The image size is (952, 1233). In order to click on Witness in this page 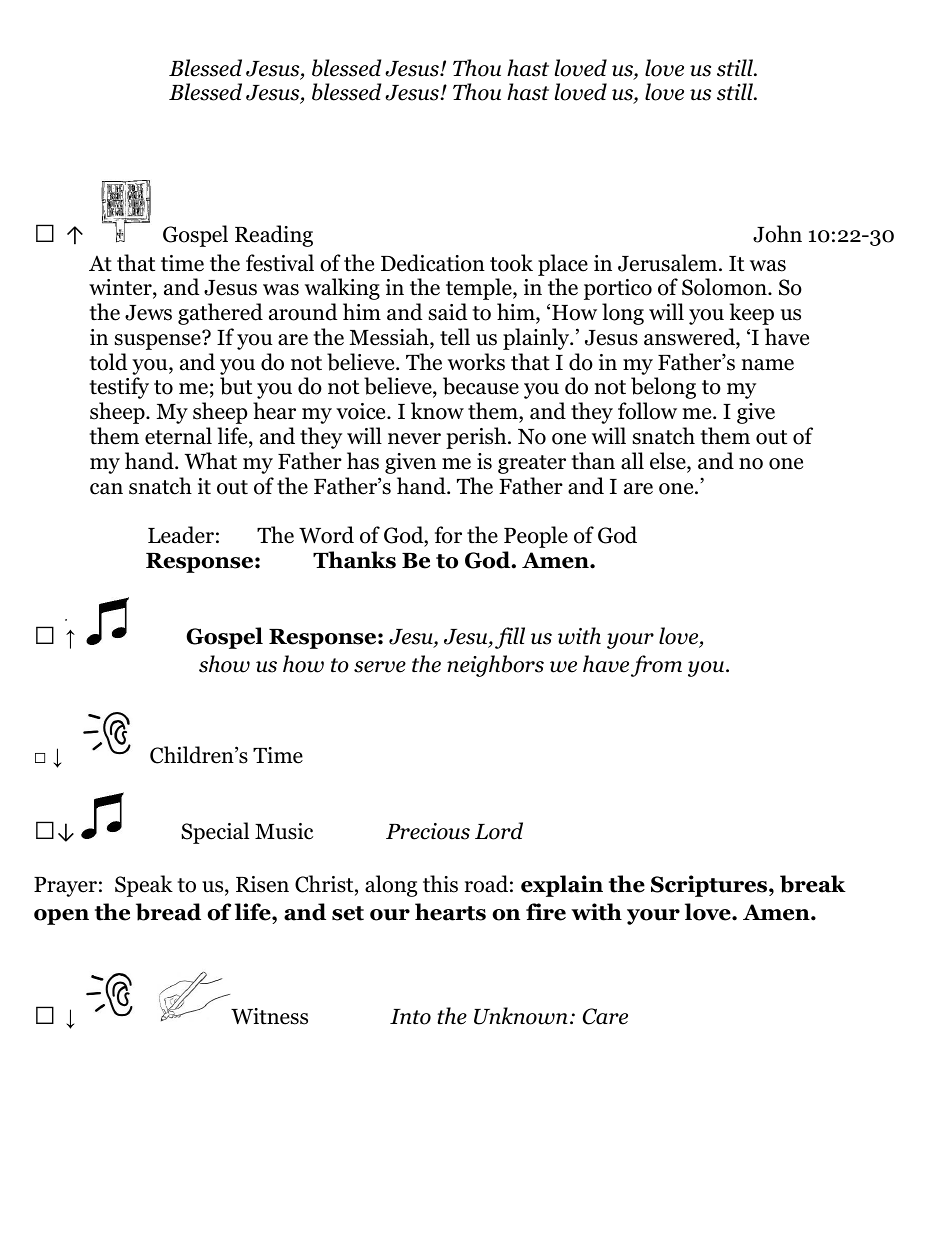, I will do `click(269, 1016)`.
